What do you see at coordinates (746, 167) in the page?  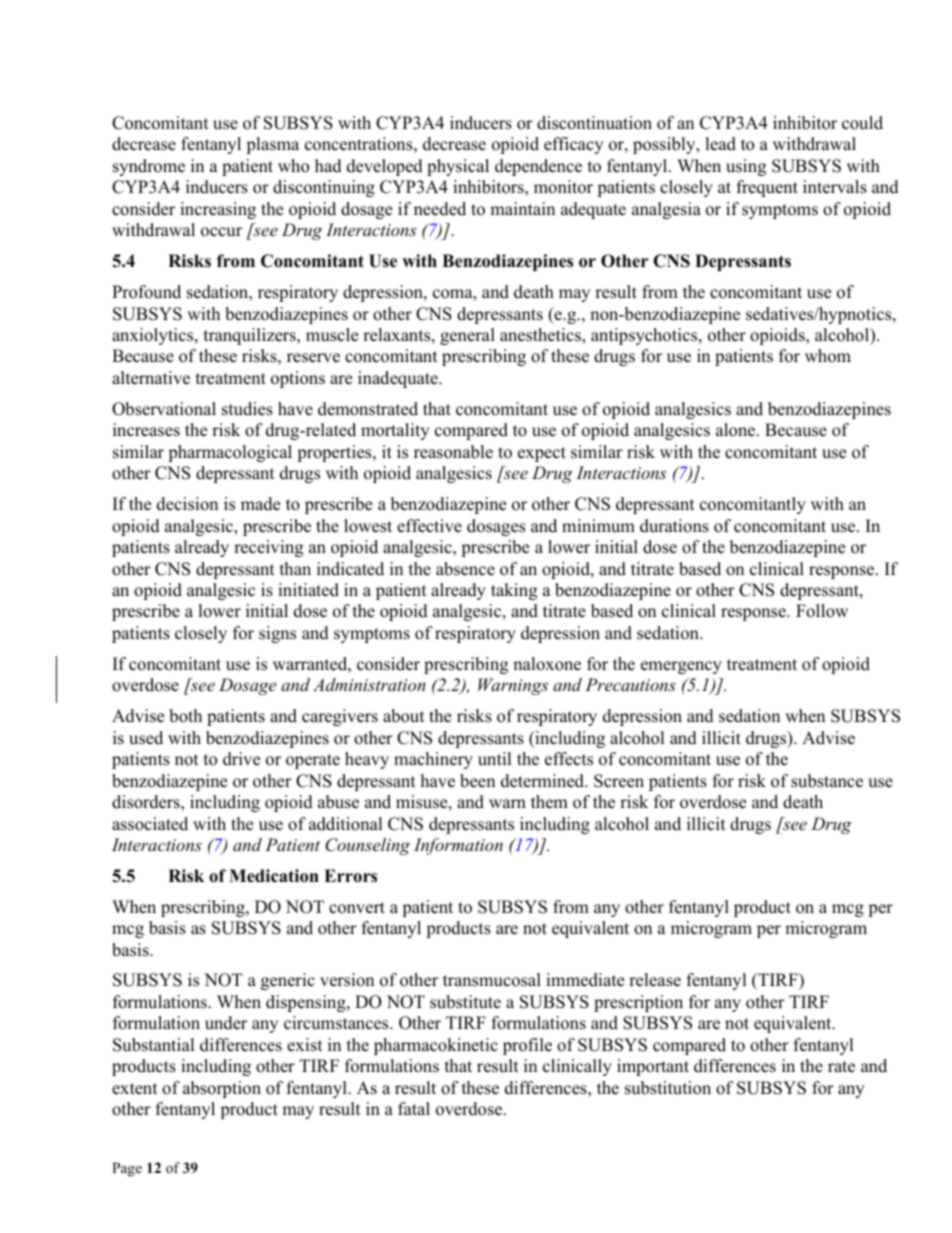 I see `using` at bounding box center [746, 167].
